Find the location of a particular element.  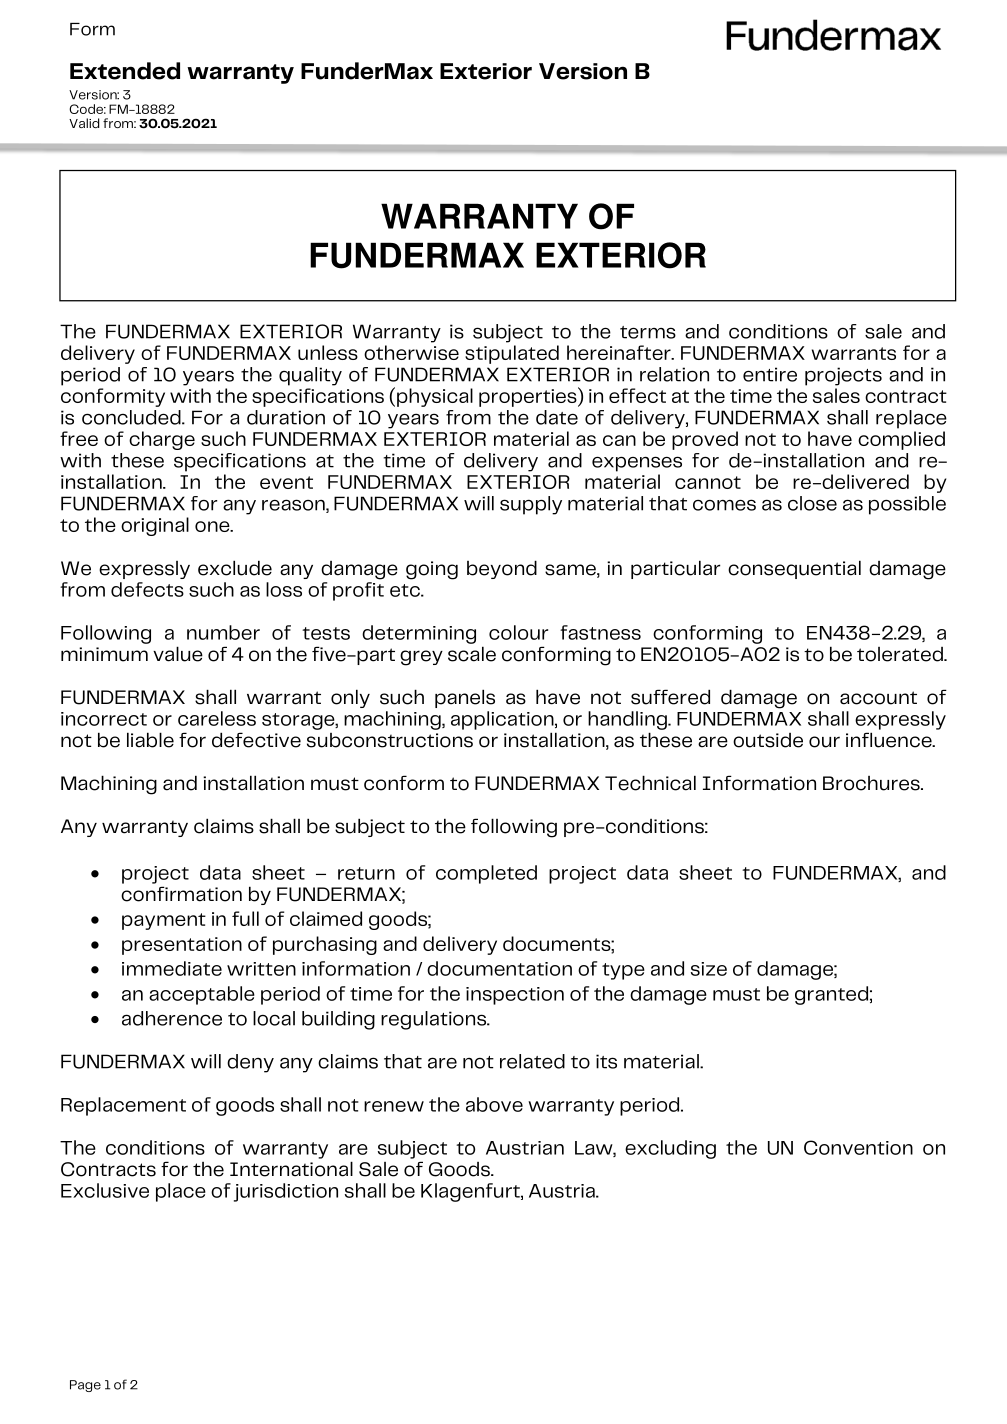

outside is located at coordinates (768, 740).
